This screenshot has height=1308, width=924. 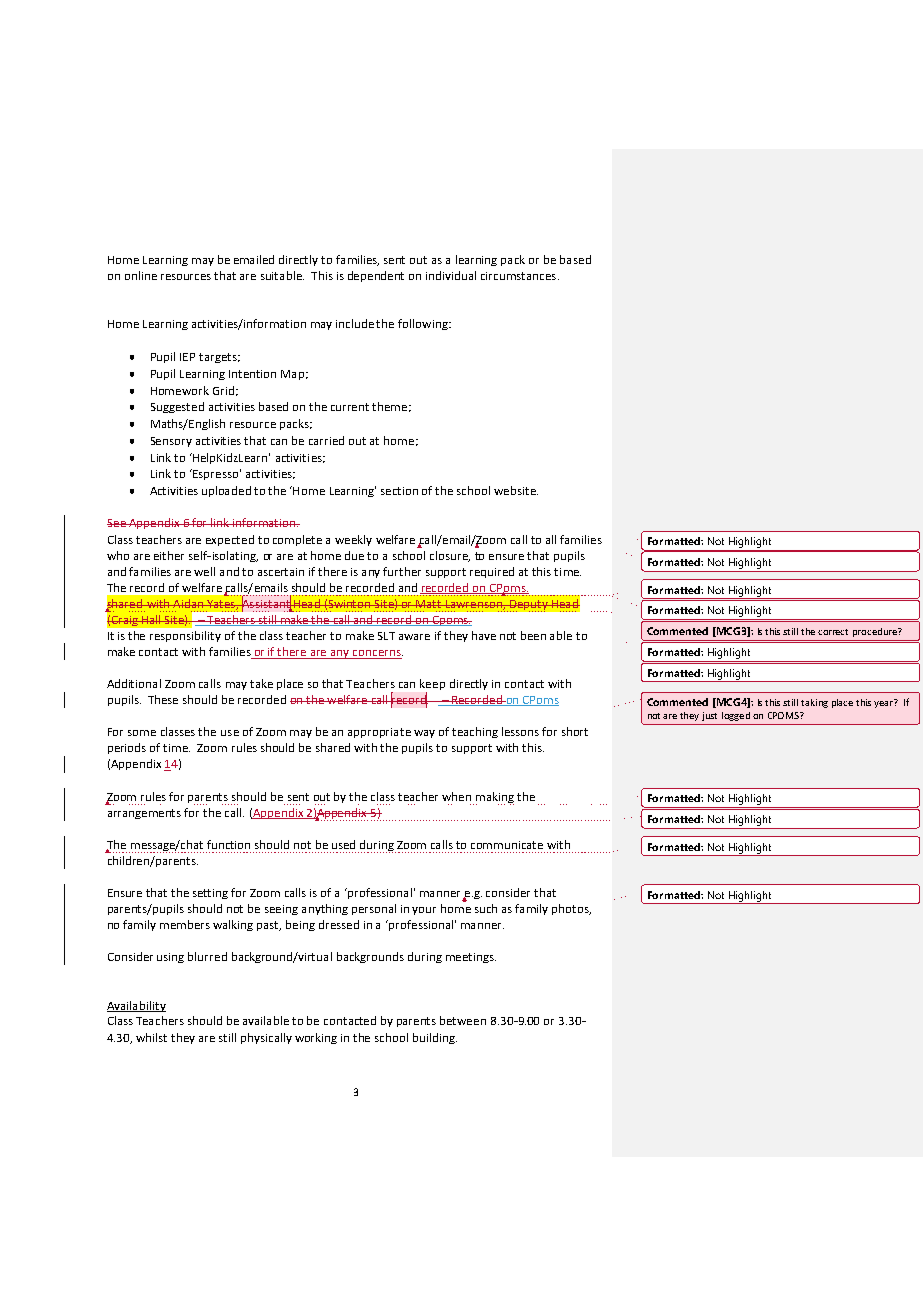 I want to click on section, so click(x=399, y=491).
